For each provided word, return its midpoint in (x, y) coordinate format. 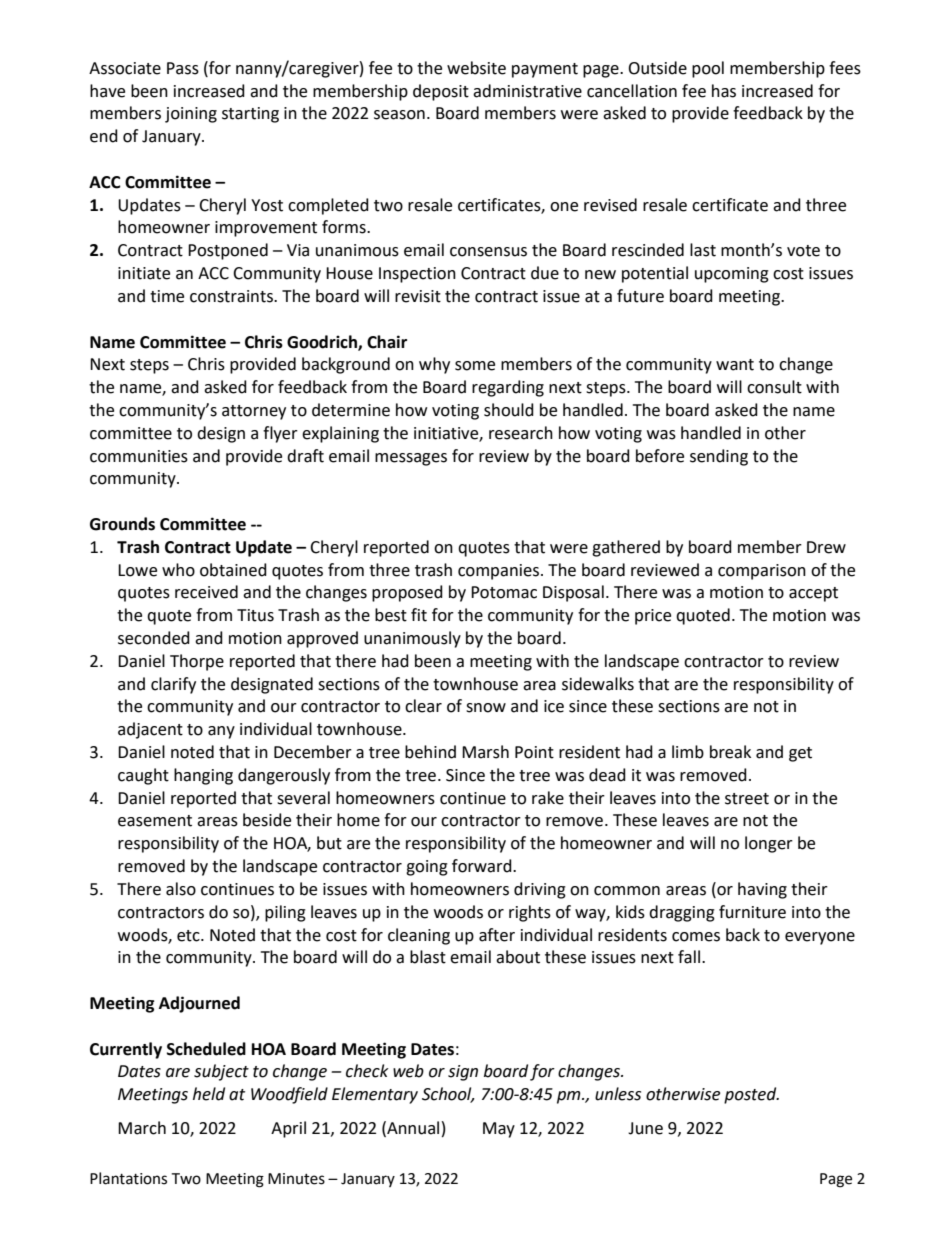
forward (483, 866)
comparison (762, 572)
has (724, 91)
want (735, 365)
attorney (254, 412)
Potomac (504, 592)
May (499, 1130)
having (762, 890)
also (181, 889)
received (206, 592)
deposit (441, 92)
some (475, 366)
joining (191, 115)
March (142, 1128)
